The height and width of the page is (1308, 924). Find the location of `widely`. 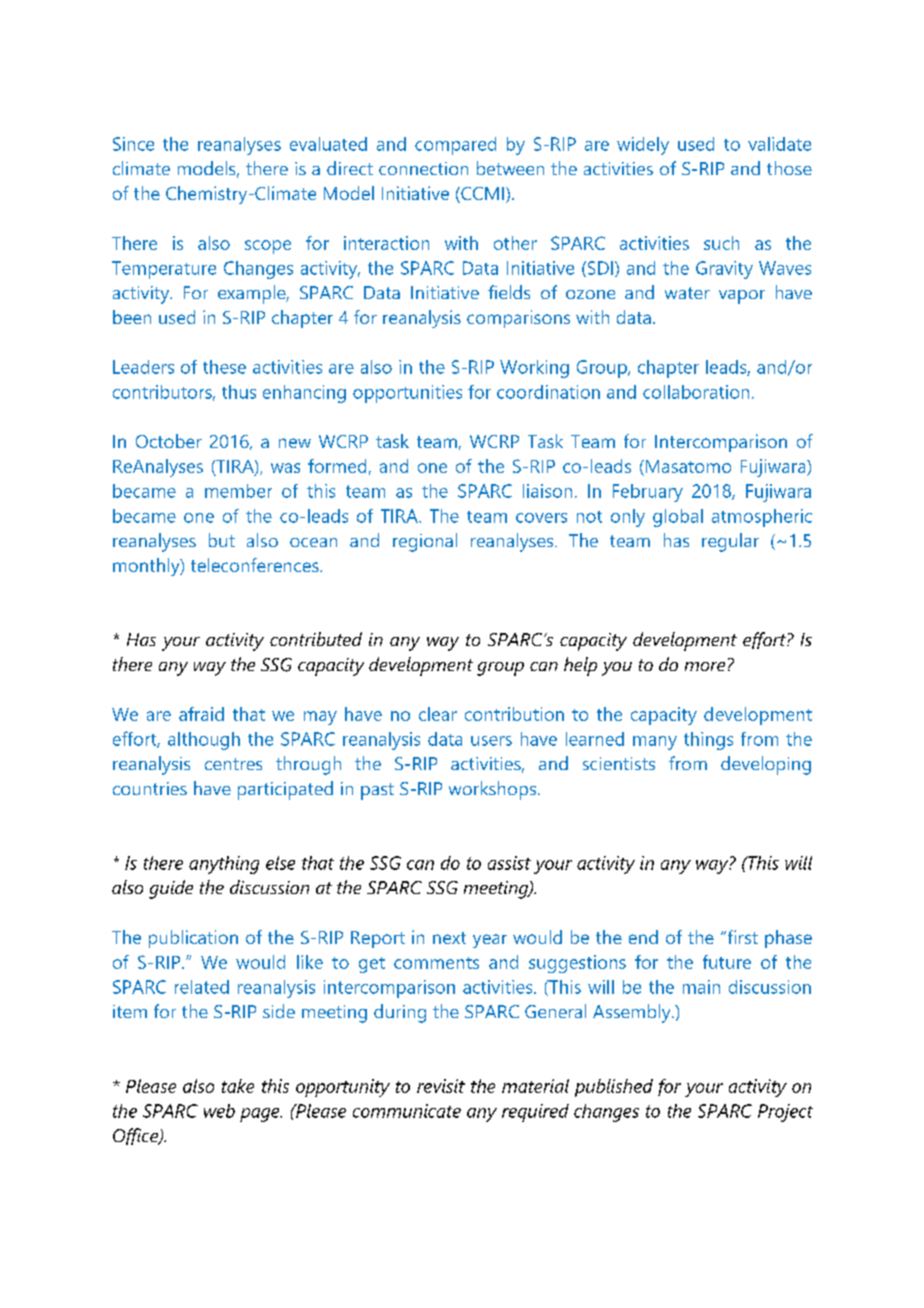

widely is located at coordinates (643, 146).
